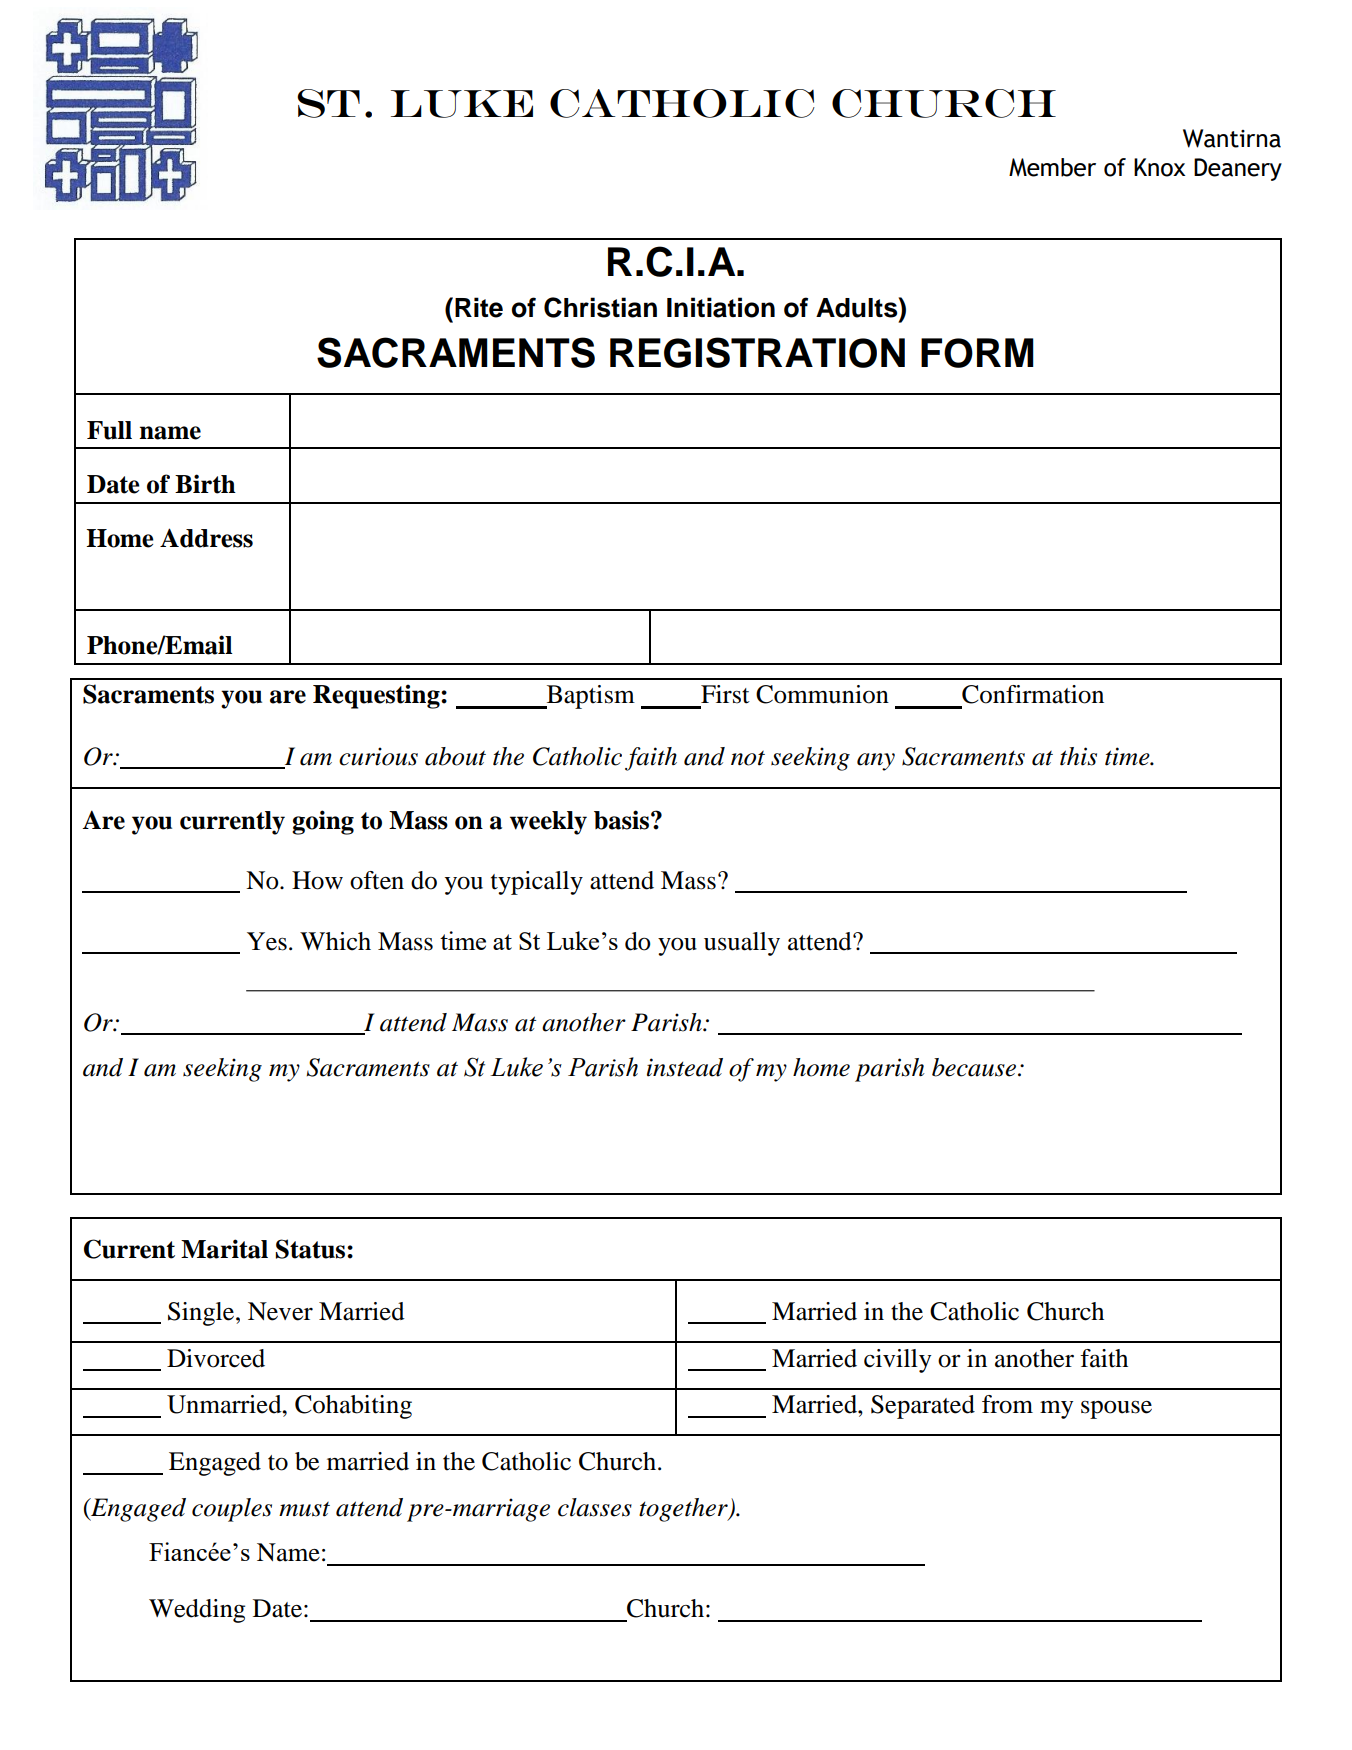 The image size is (1352, 1750). What do you see at coordinates (479, 307) in the page?
I see `Rite` at bounding box center [479, 307].
